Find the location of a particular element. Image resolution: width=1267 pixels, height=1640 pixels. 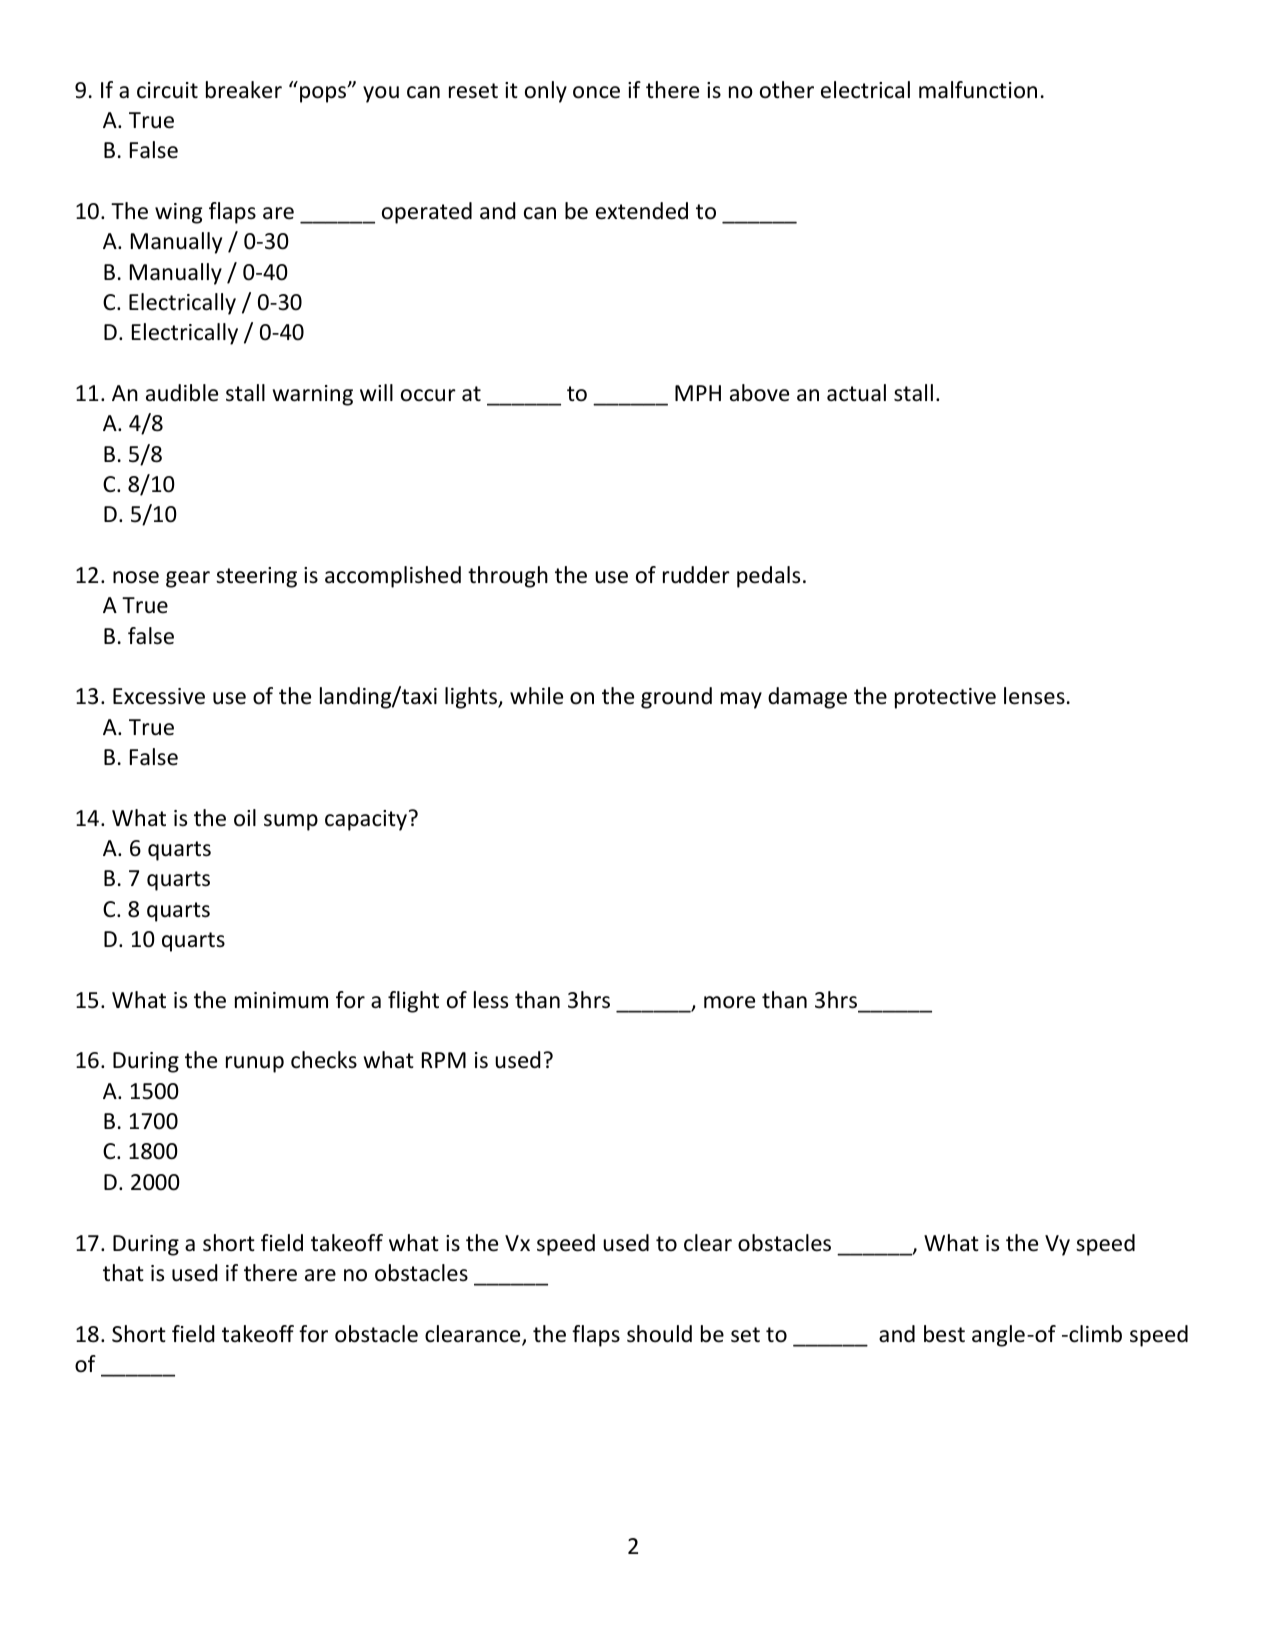

breaker is located at coordinates (244, 90).
